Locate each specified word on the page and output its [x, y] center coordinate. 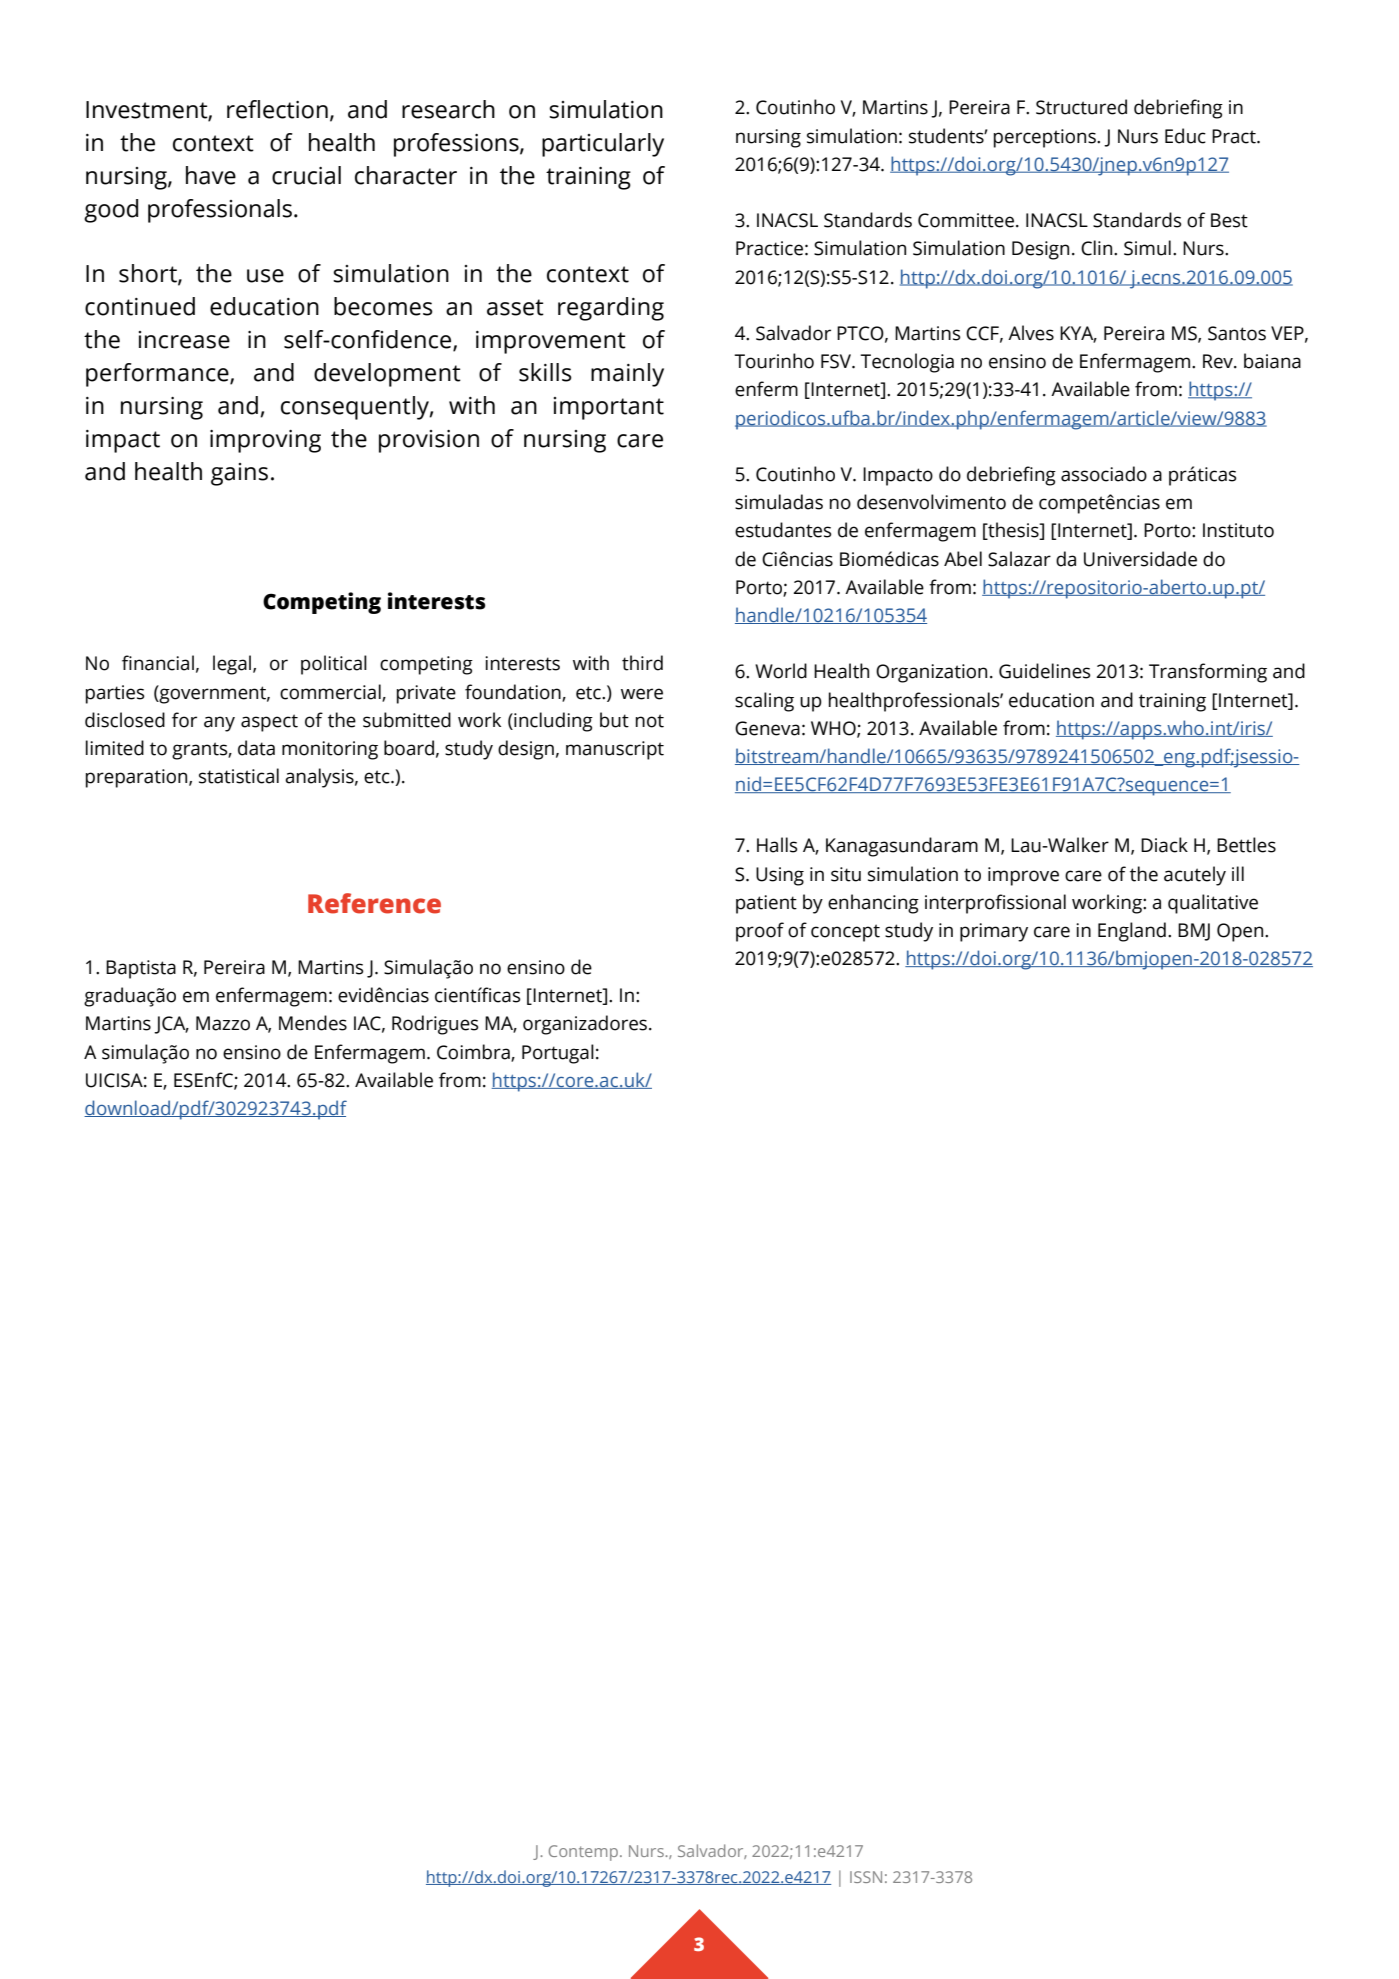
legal [233, 665]
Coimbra [474, 1052]
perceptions [1046, 138]
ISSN [866, 1877]
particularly [603, 145]
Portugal [558, 1054]
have [211, 175]
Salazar [1019, 559]
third [642, 663]
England [1132, 932]
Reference [374, 903]
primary [994, 932]
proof [760, 932]
